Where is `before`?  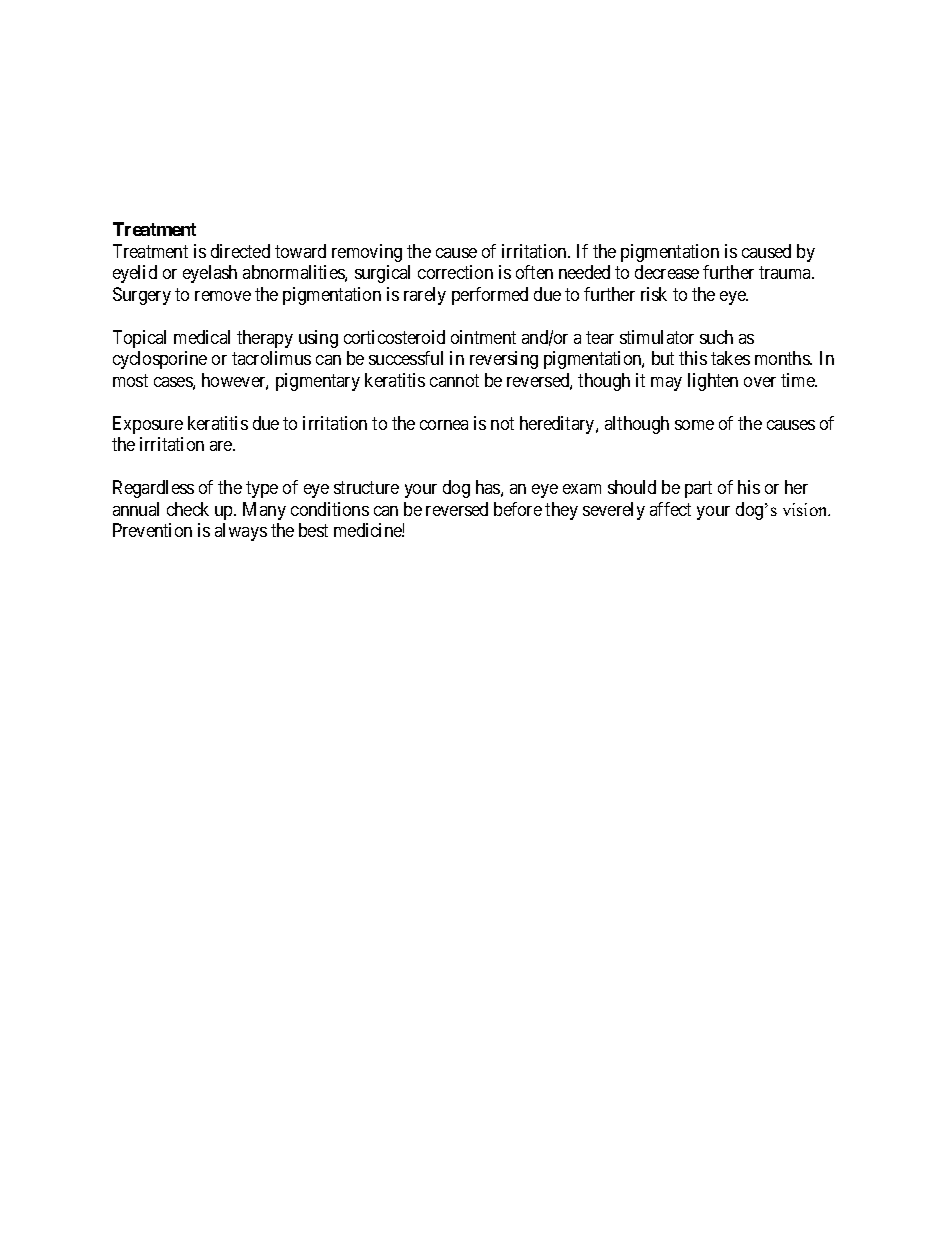
before is located at coordinates (518, 509).
